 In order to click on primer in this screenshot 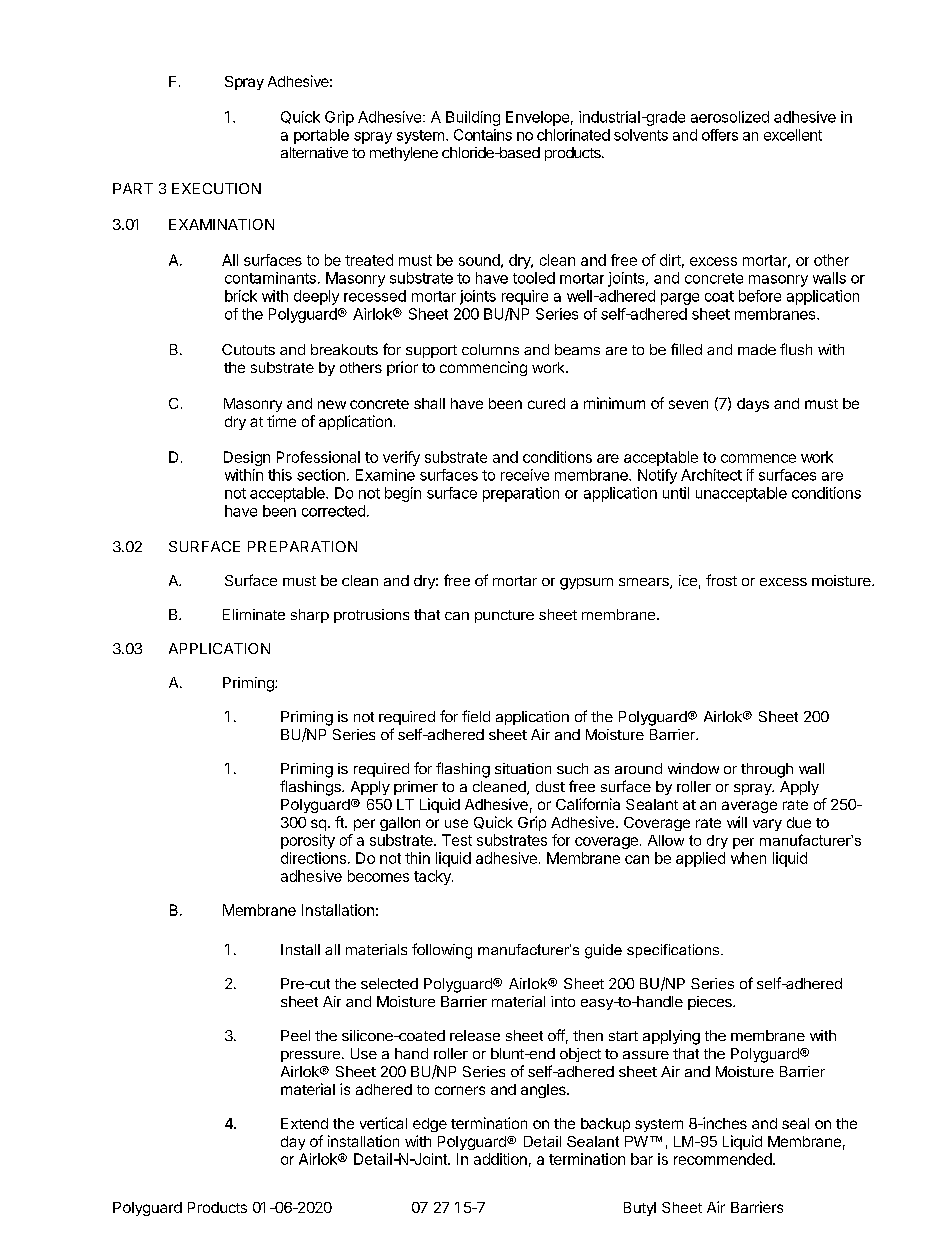, I will do `click(416, 788)`.
